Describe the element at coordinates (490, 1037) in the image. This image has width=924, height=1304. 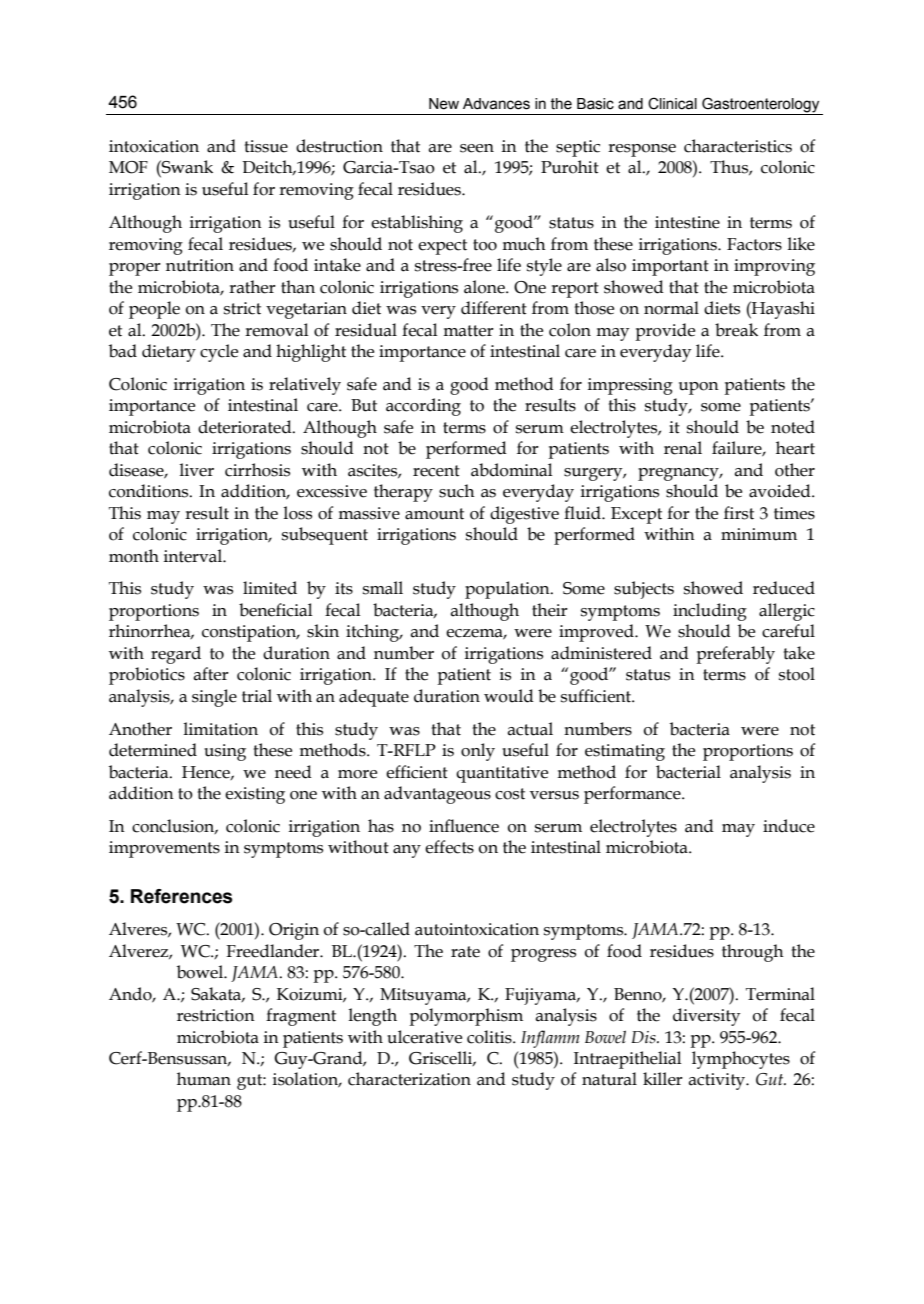
I see `colitis` at that location.
